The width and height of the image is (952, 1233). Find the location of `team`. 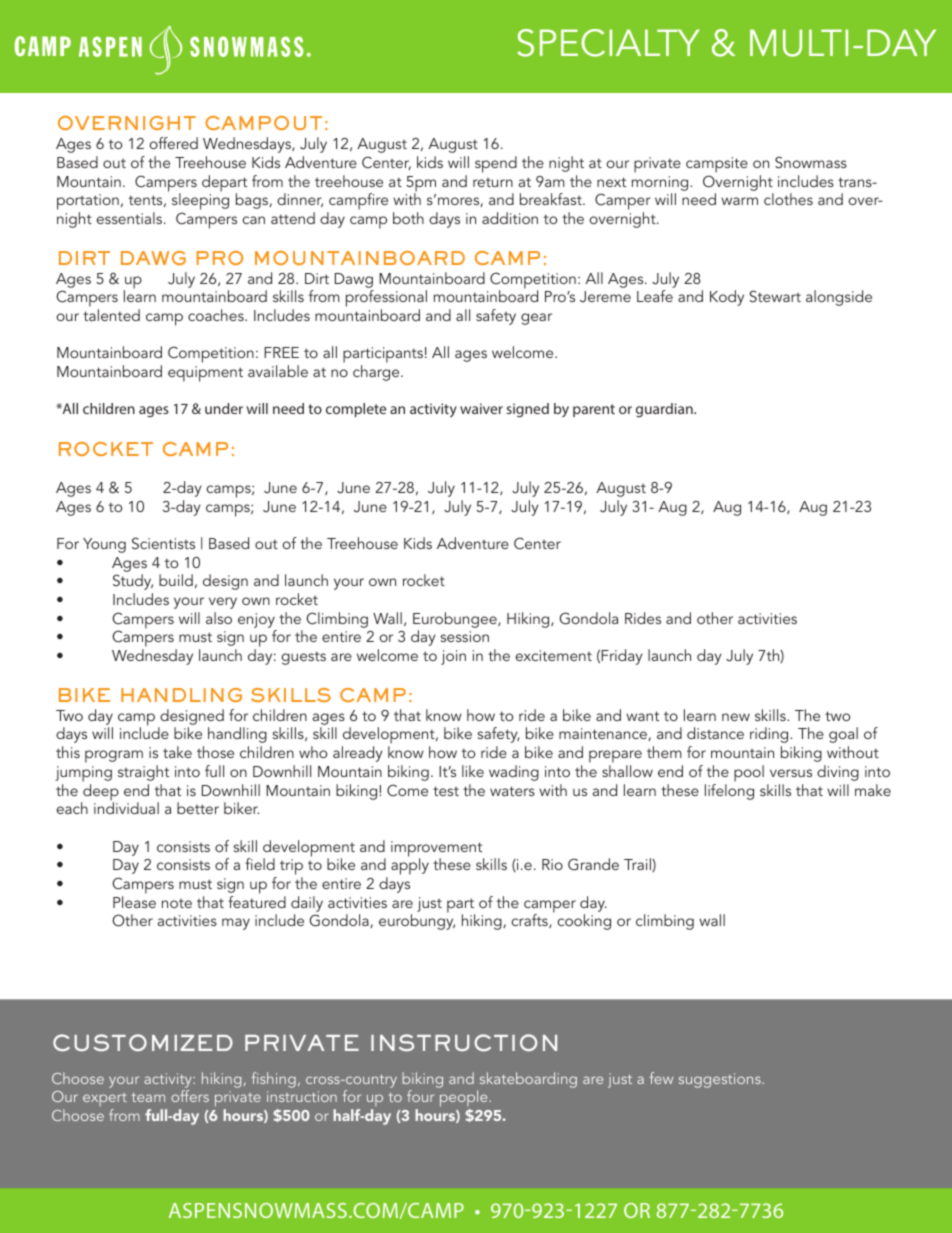

team is located at coordinates (148, 1097).
